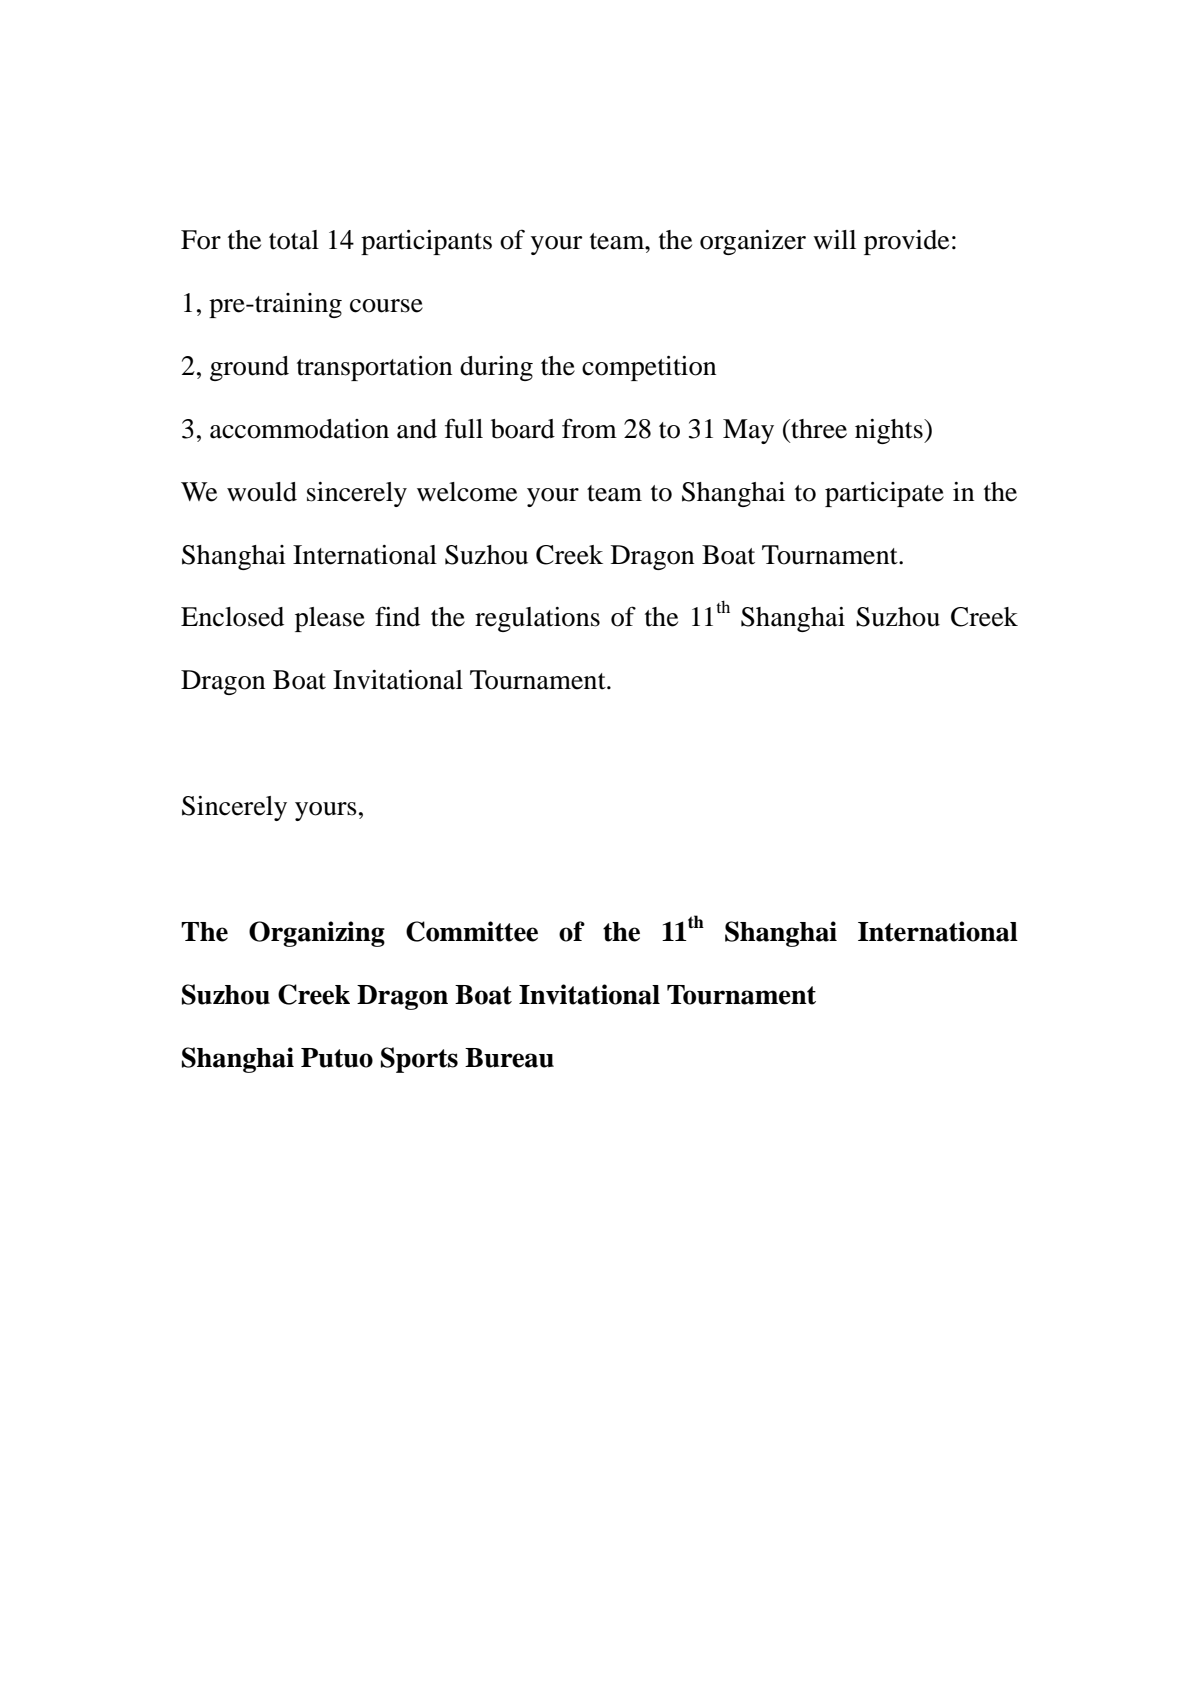  I want to click on will, so click(834, 239).
